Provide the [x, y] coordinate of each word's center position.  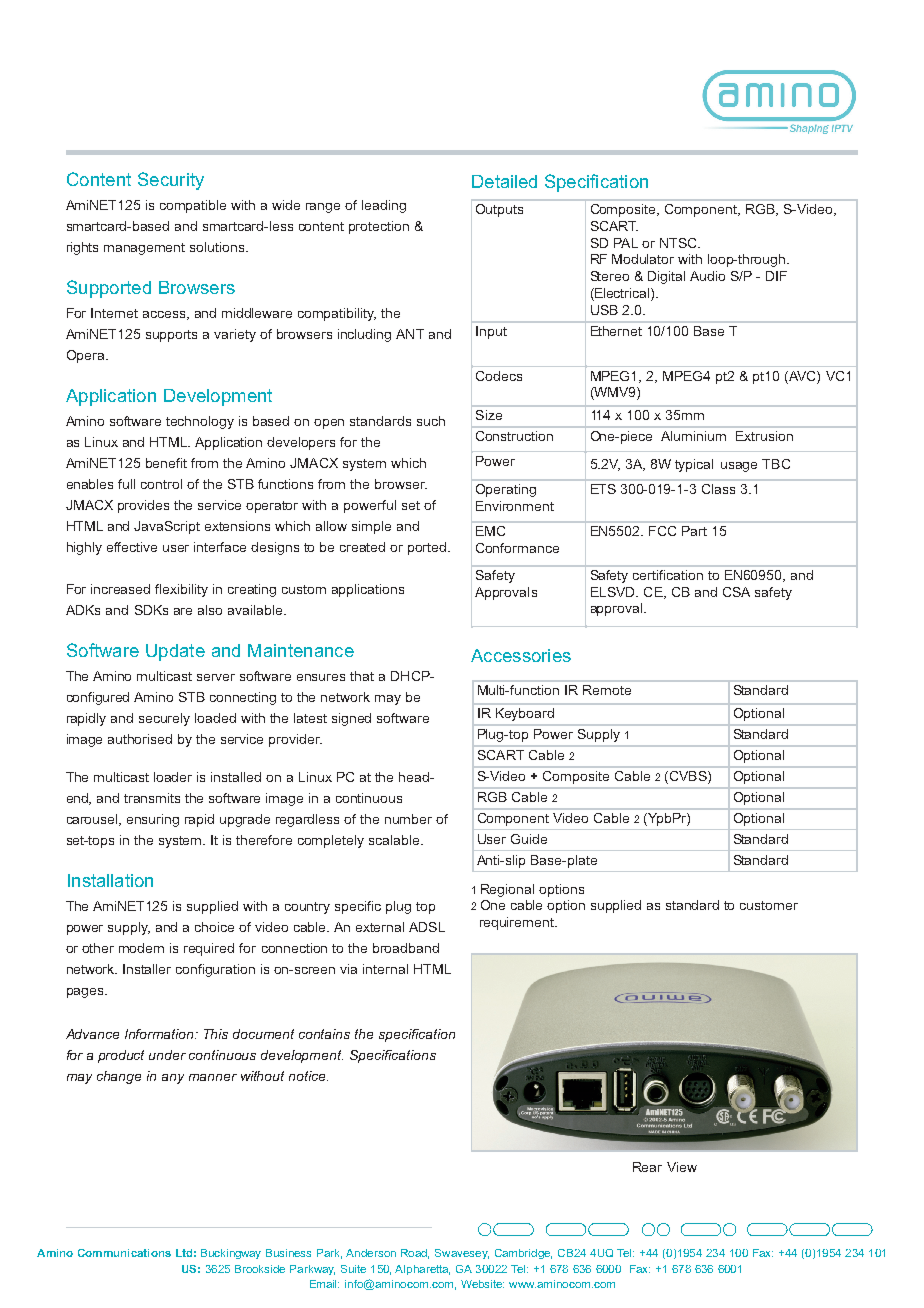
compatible [193, 206]
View [682, 1167]
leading [384, 206]
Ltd [184, 1253]
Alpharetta [422, 1270]
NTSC [679, 243]
